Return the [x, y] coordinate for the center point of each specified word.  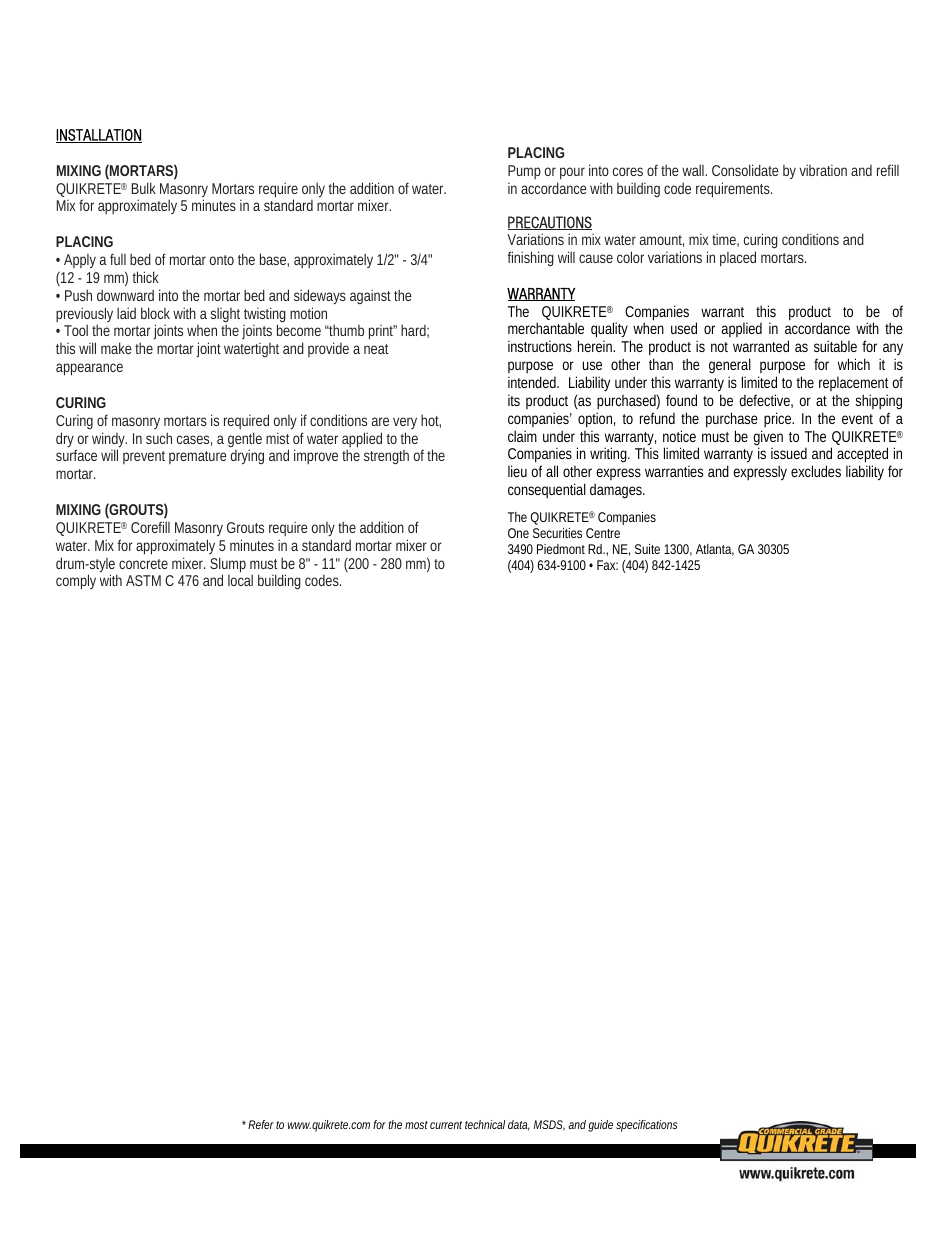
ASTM [143, 580]
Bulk [144, 188]
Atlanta [714, 549]
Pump [524, 172]
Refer [261, 1124]
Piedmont [561, 549]
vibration [823, 170]
